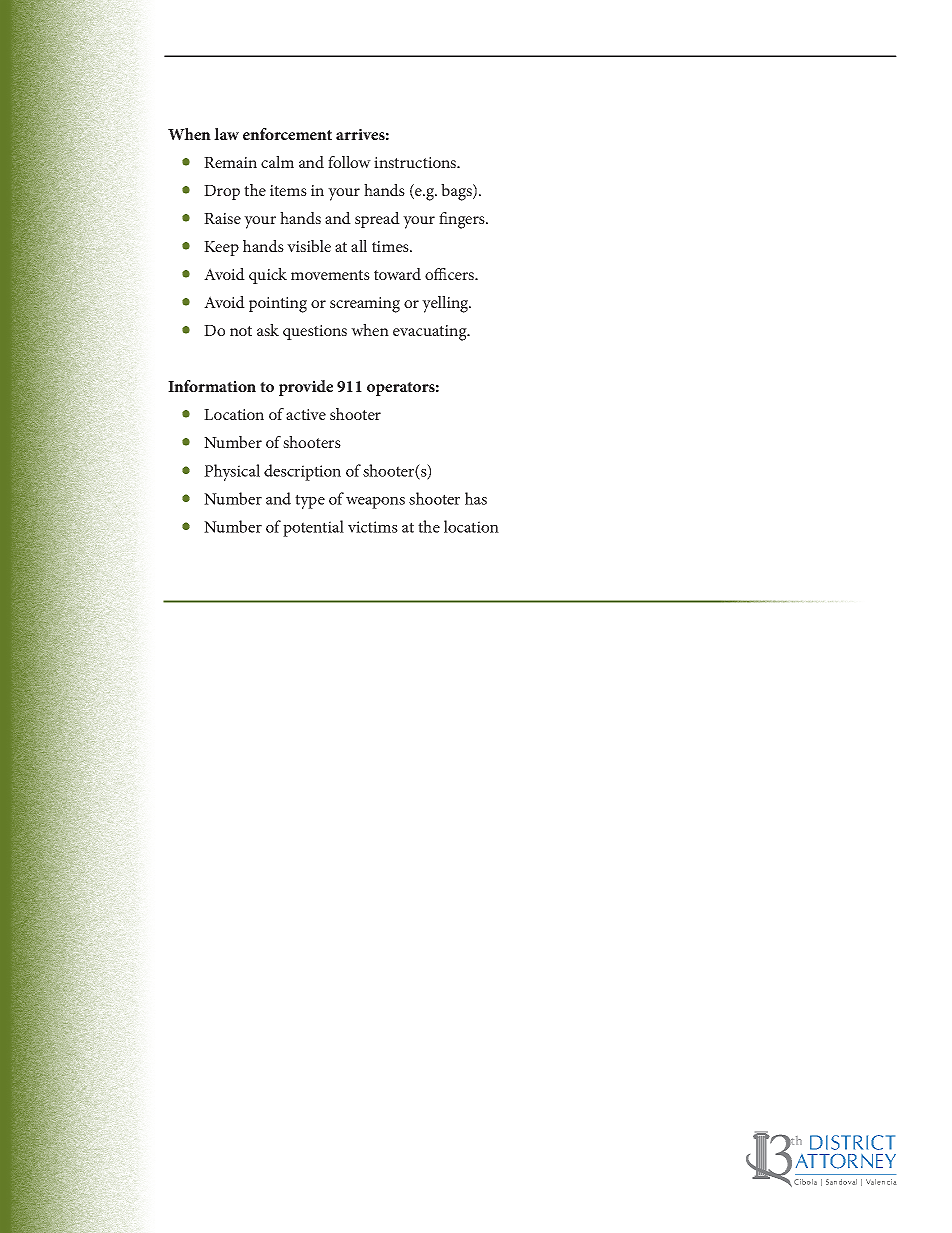 Image resolution: width=952 pixels, height=1233 pixels. Describe the element at coordinates (313, 528) in the image. I see `potential` at that location.
